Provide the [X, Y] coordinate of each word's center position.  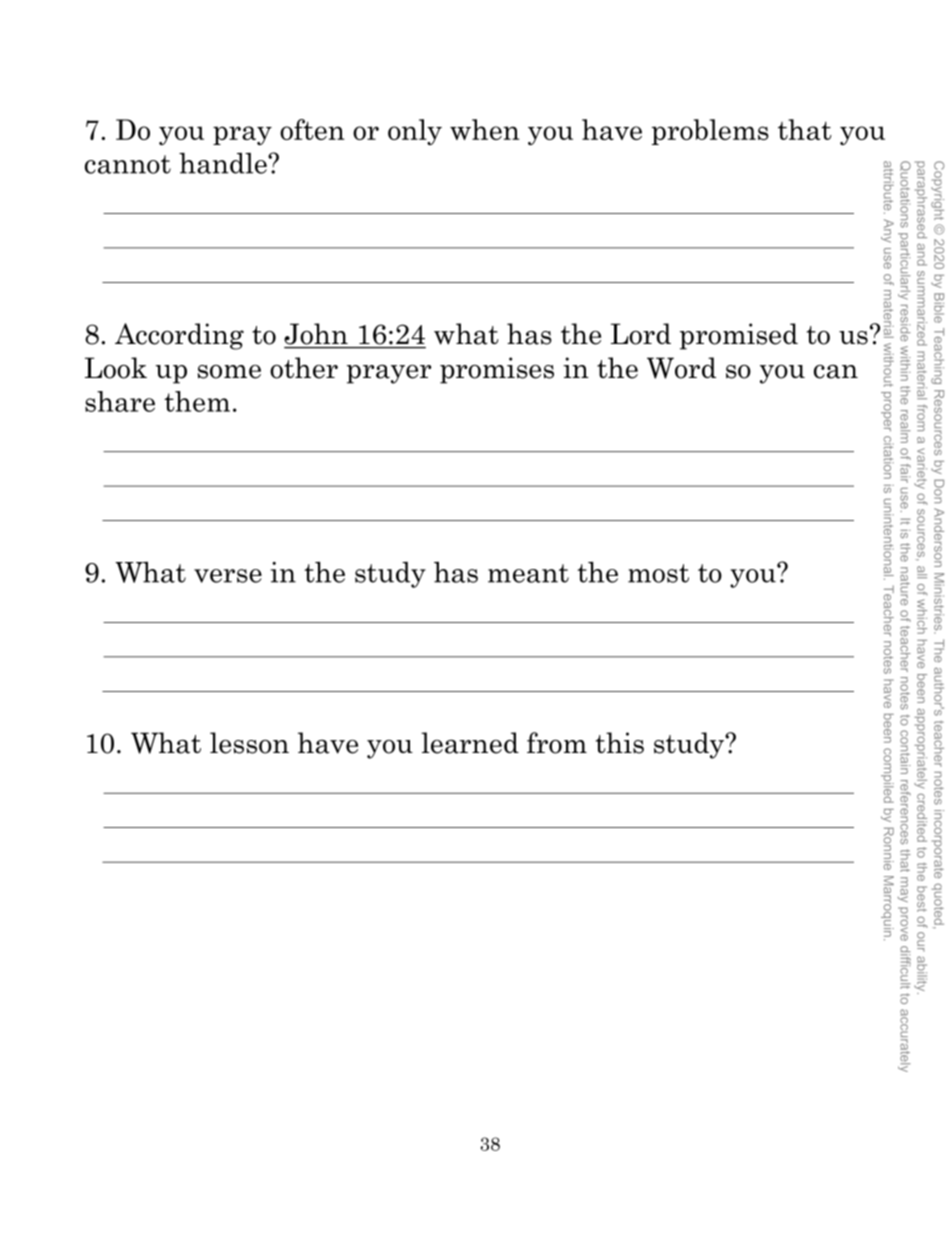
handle [224, 163]
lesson [249, 743]
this [620, 743]
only [415, 132]
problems [710, 132]
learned [470, 743]
